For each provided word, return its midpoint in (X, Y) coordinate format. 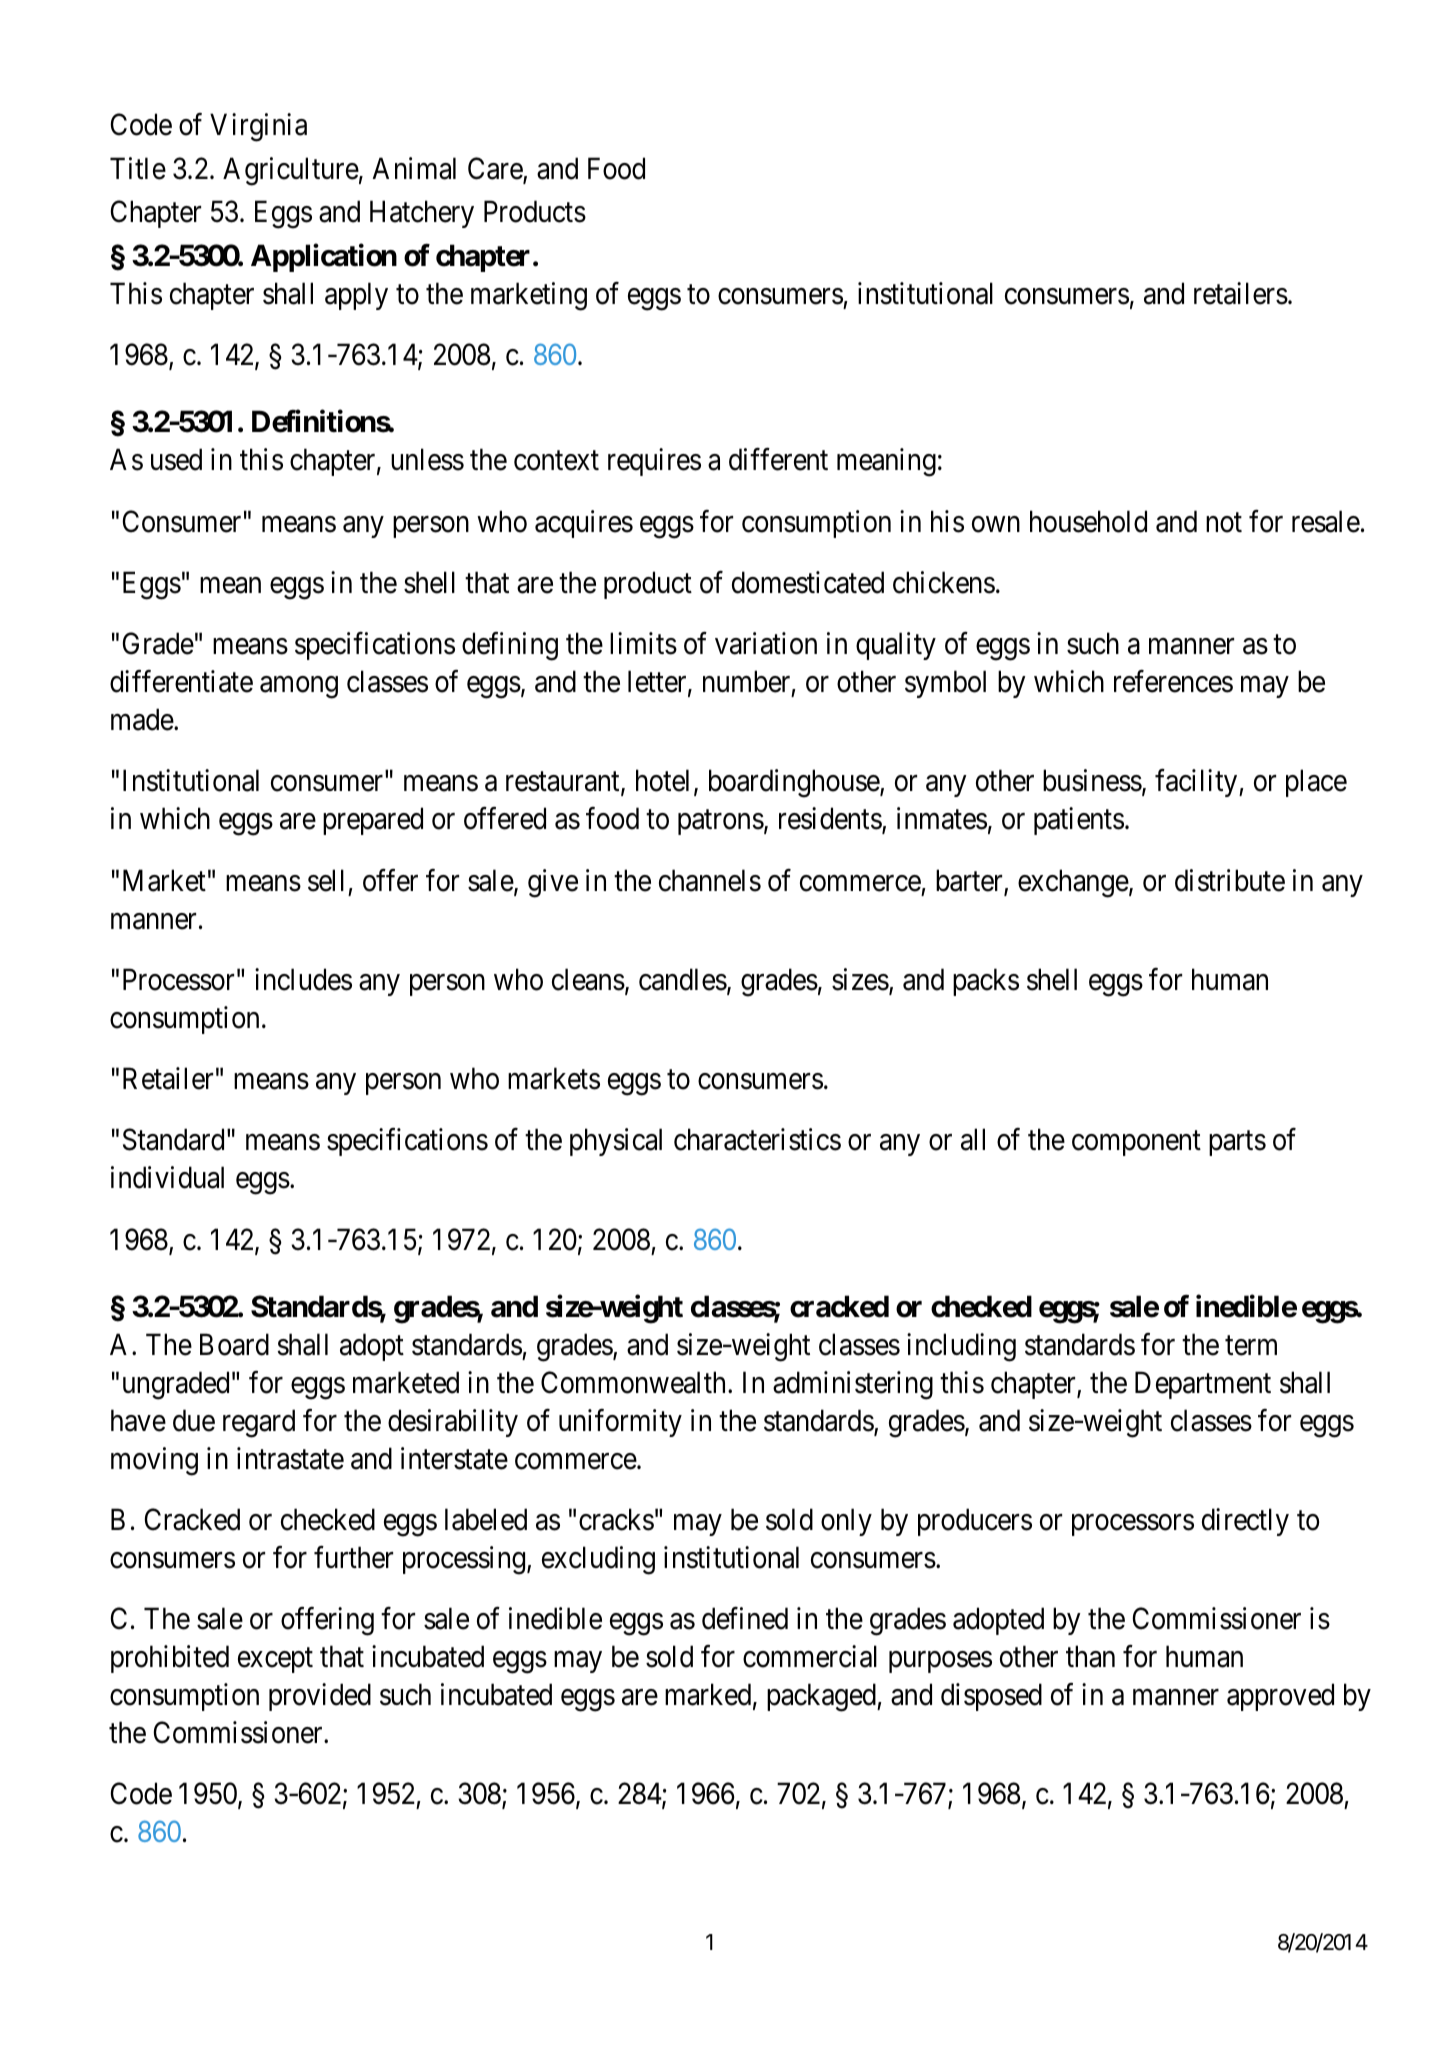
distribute (1230, 880)
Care (496, 169)
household (1088, 521)
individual (167, 1178)
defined (745, 1618)
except (275, 1660)
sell (326, 880)
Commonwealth (635, 1382)
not (1224, 523)
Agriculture (291, 171)
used (176, 459)
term (1251, 1346)
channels (710, 880)
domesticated (808, 582)
